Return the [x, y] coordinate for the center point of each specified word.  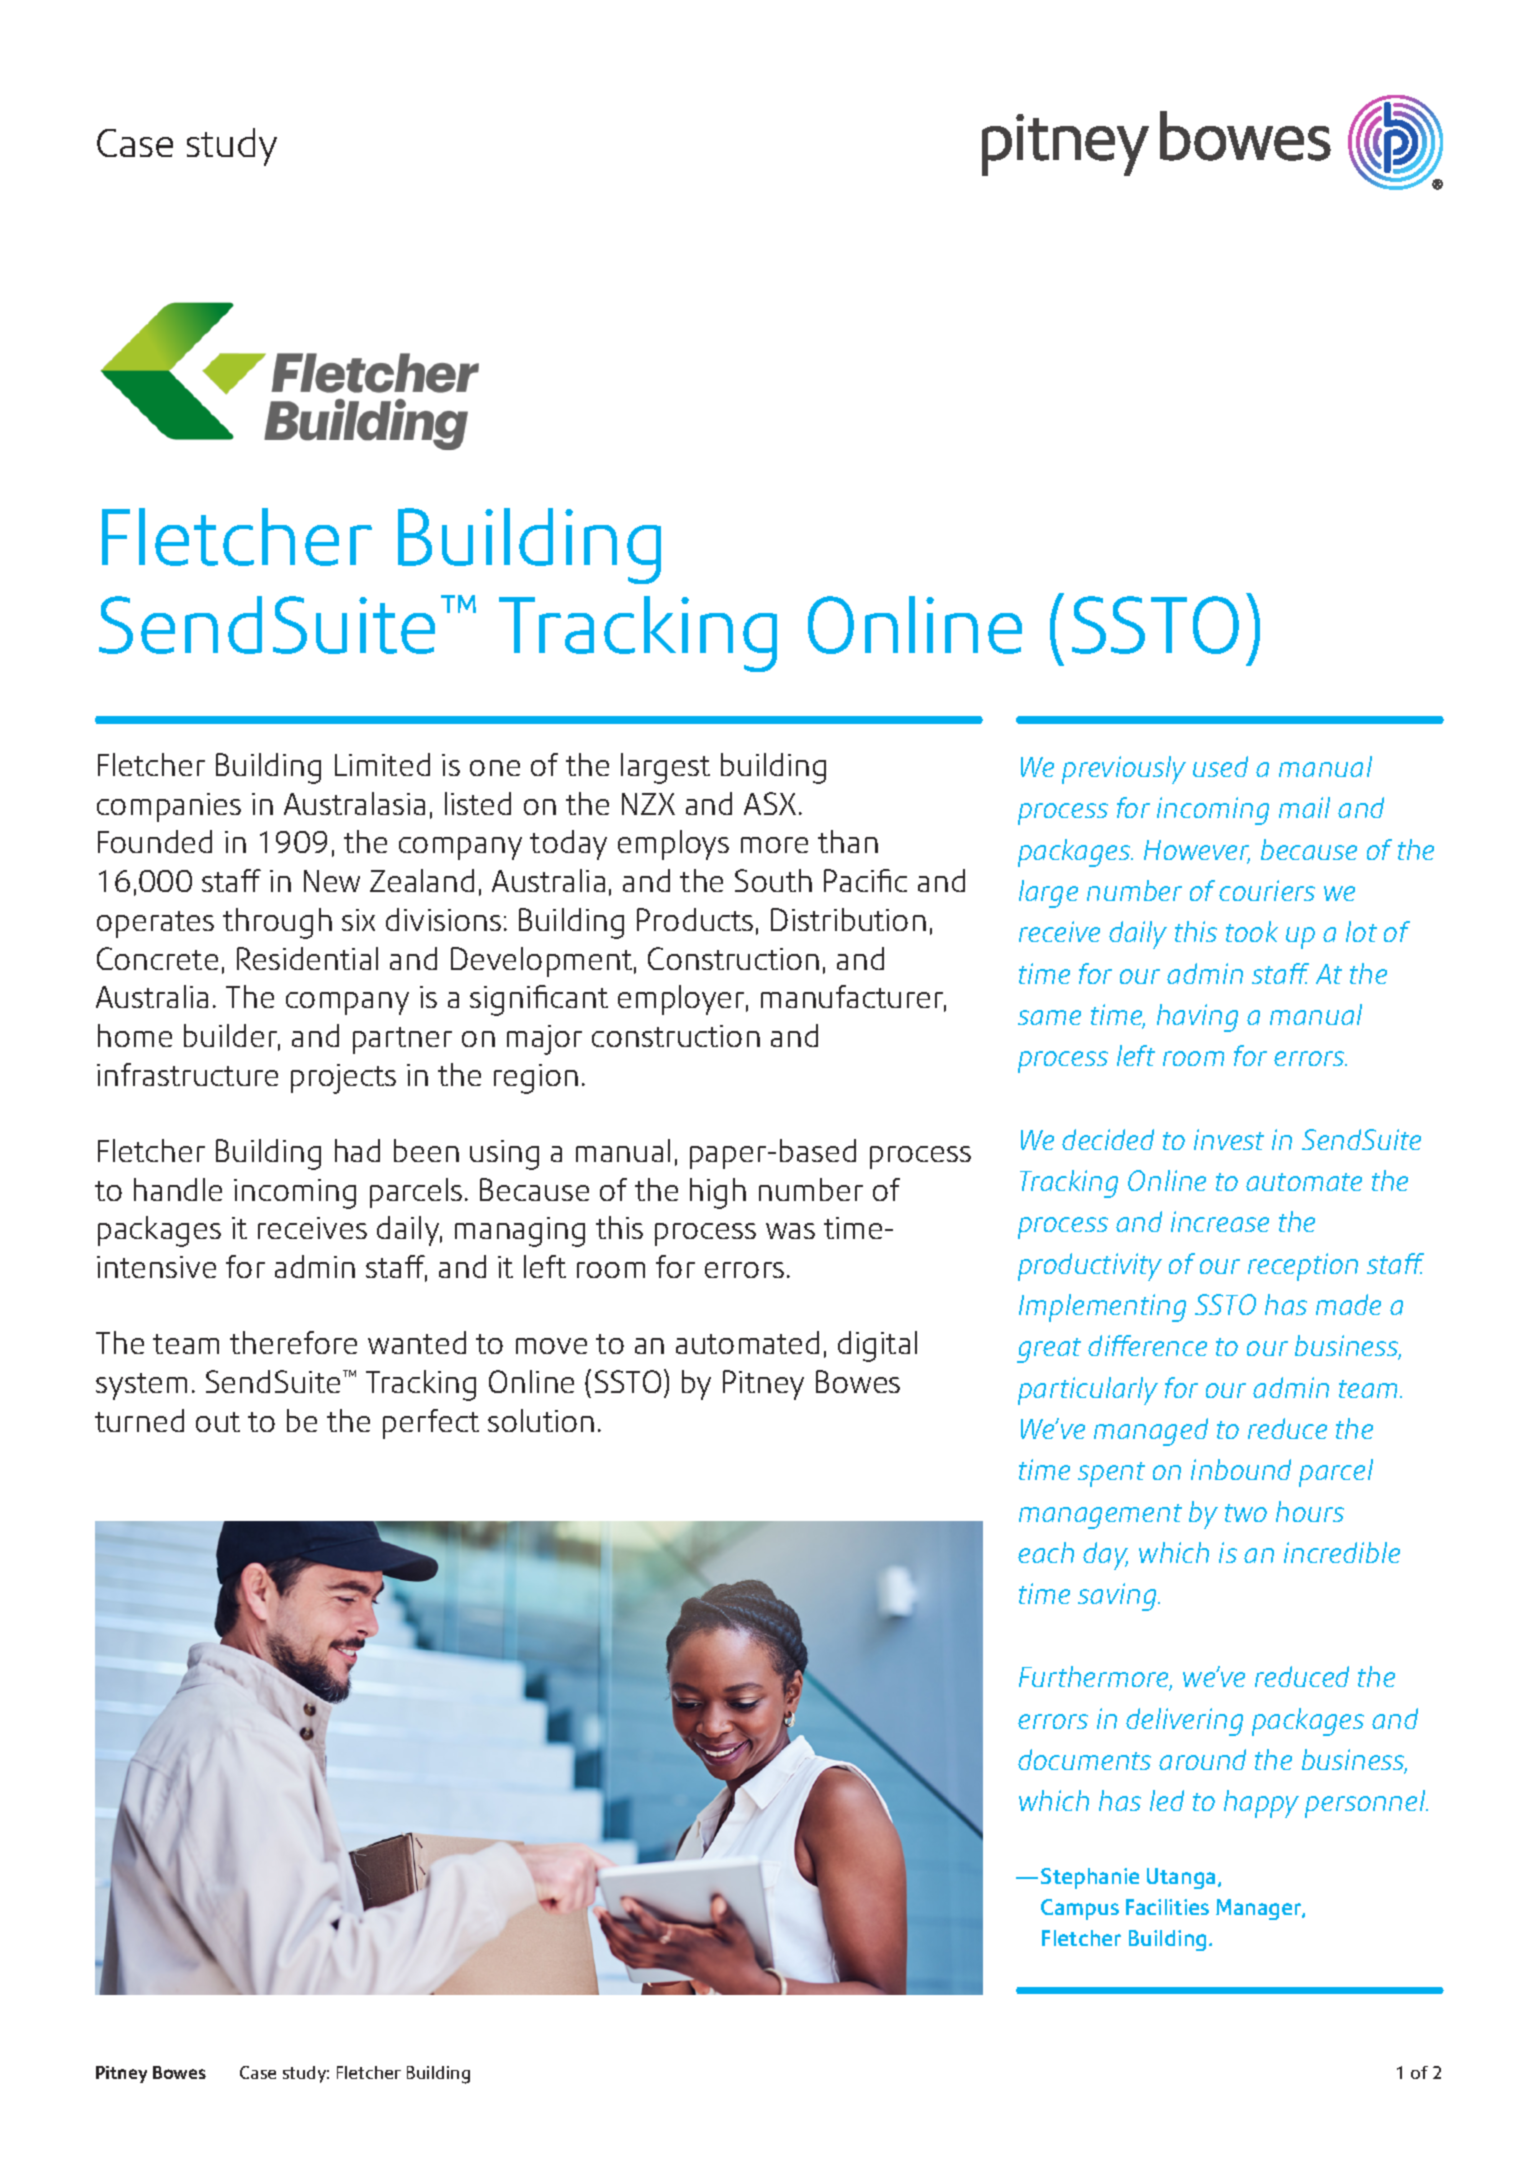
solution [541, 1420]
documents [1084, 1759]
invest [1229, 1139]
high [718, 1193]
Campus [1080, 1909]
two [1246, 1513]
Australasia [354, 803]
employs [673, 845]
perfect [431, 1424]
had [357, 1150]
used [1220, 766]
